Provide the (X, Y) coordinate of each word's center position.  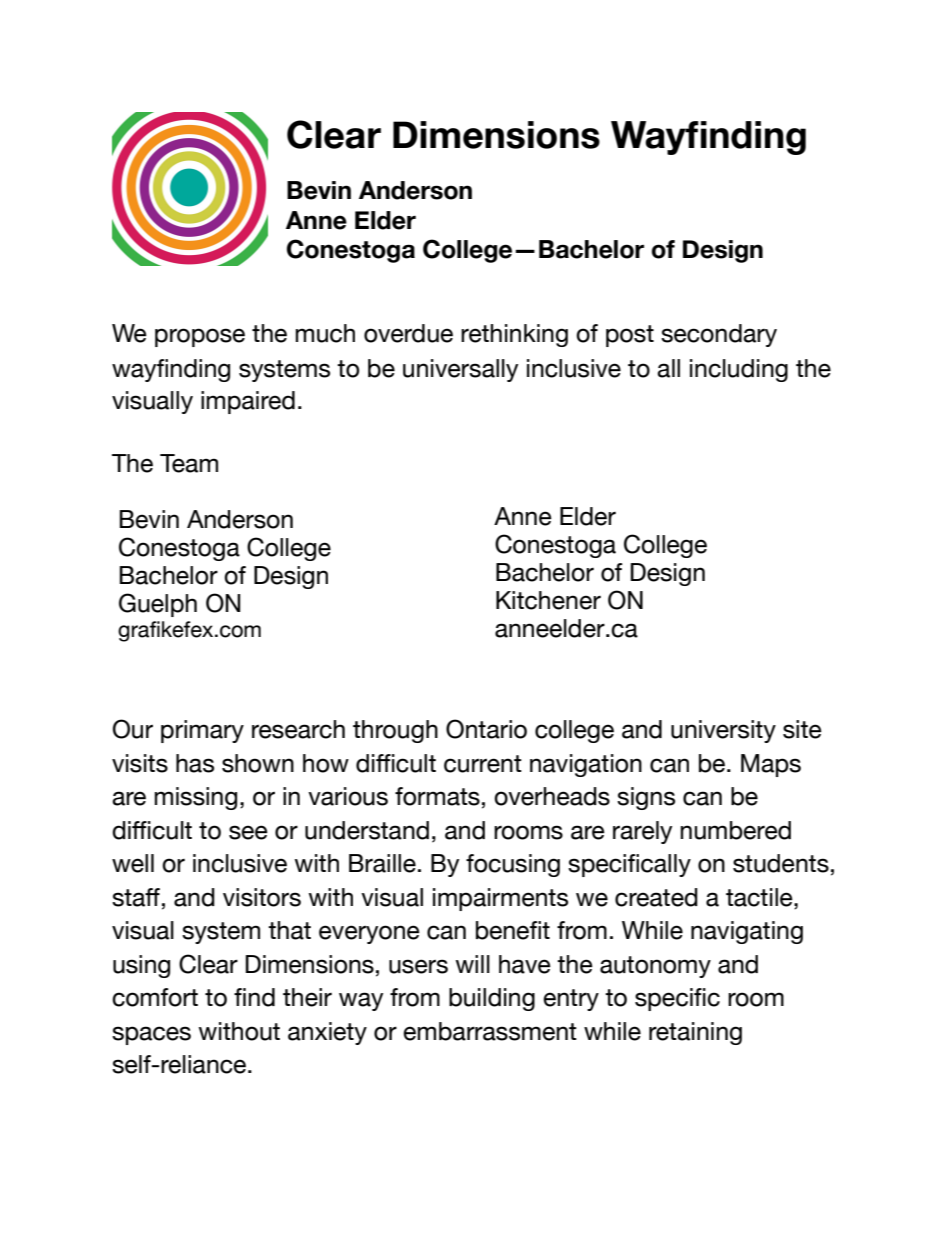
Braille (382, 863)
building (492, 999)
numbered (735, 830)
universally (460, 370)
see (248, 832)
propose (200, 337)
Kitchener (548, 600)
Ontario (486, 729)
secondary (719, 335)
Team (189, 463)
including (739, 370)
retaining (695, 1033)
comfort (155, 997)
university (723, 731)
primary (202, 731)
